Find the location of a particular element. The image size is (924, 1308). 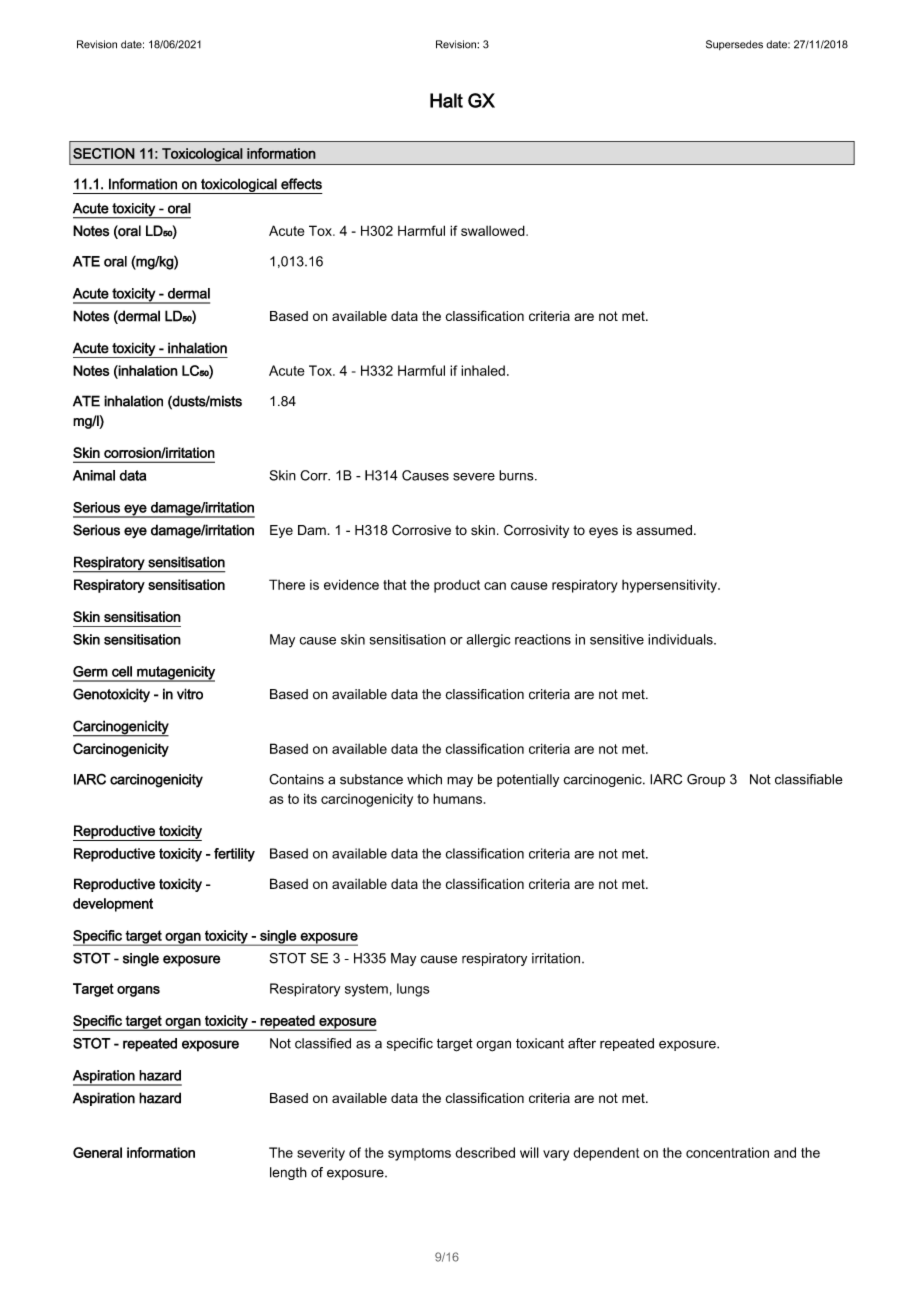

Supersedes is located at coordinates (734, 45).
